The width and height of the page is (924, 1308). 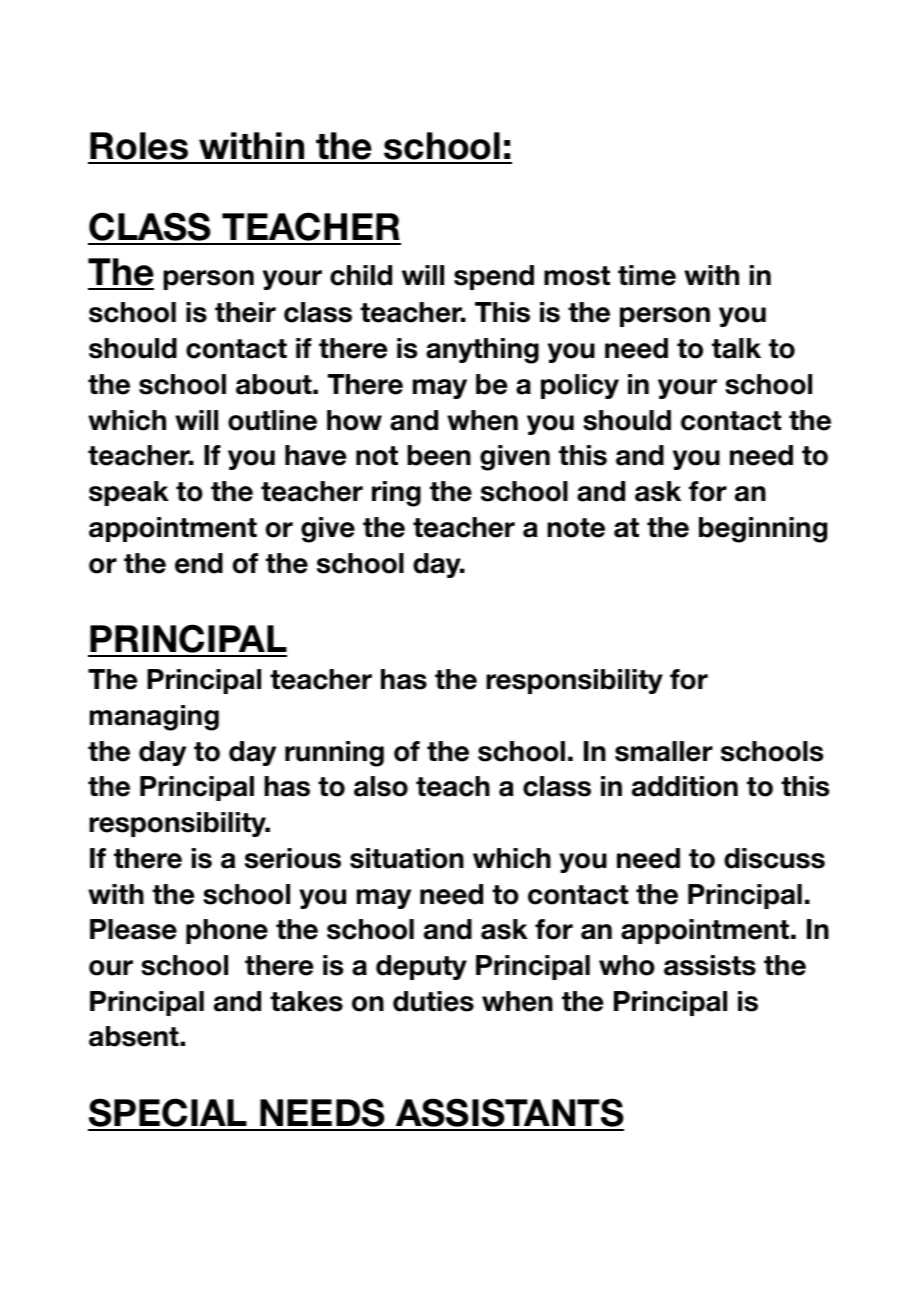 I want to click on beginning, so click(x=763, y=530).
